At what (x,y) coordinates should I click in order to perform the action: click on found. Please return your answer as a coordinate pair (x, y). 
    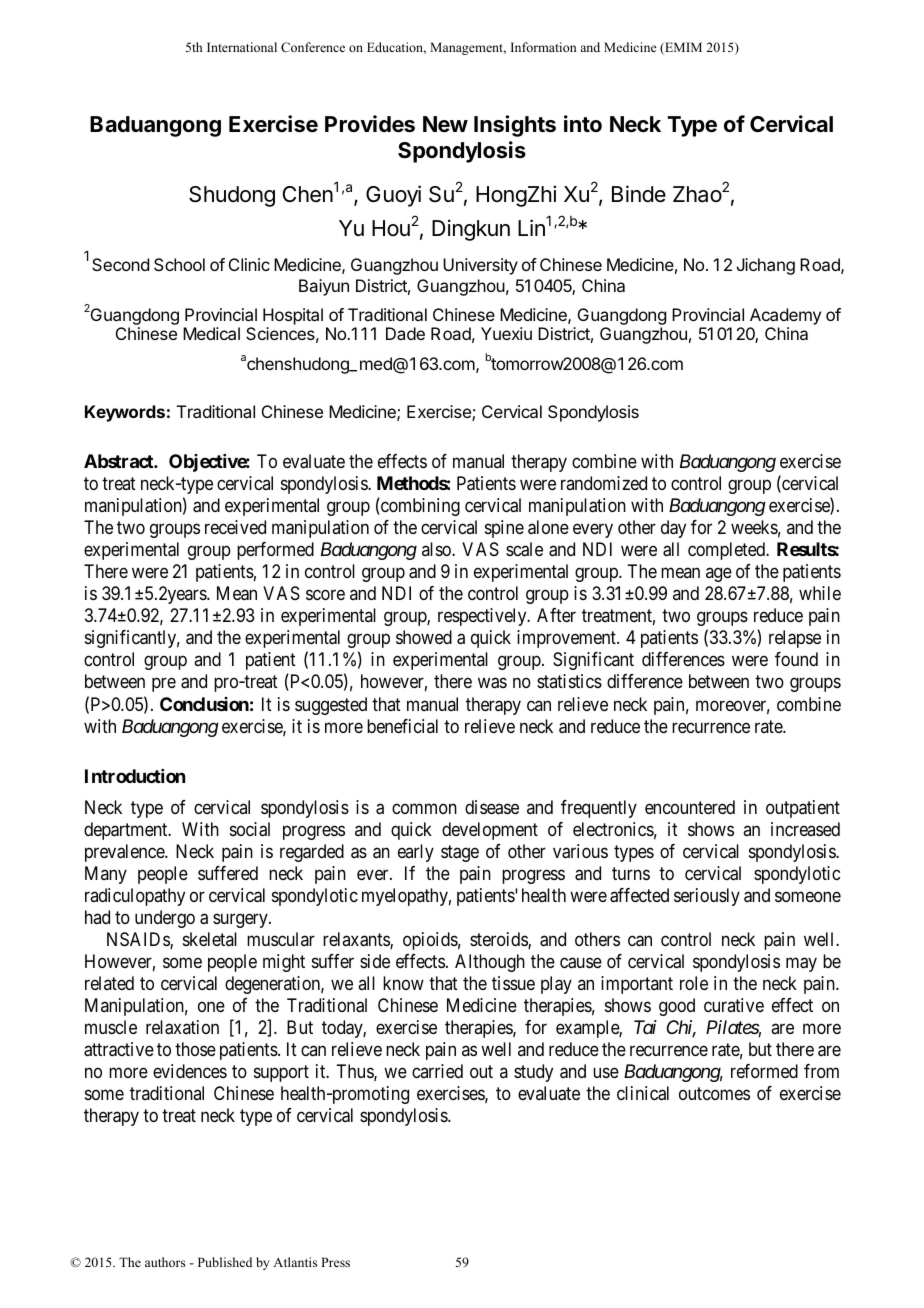
    Looking at the image, I should click on (796, 659).
